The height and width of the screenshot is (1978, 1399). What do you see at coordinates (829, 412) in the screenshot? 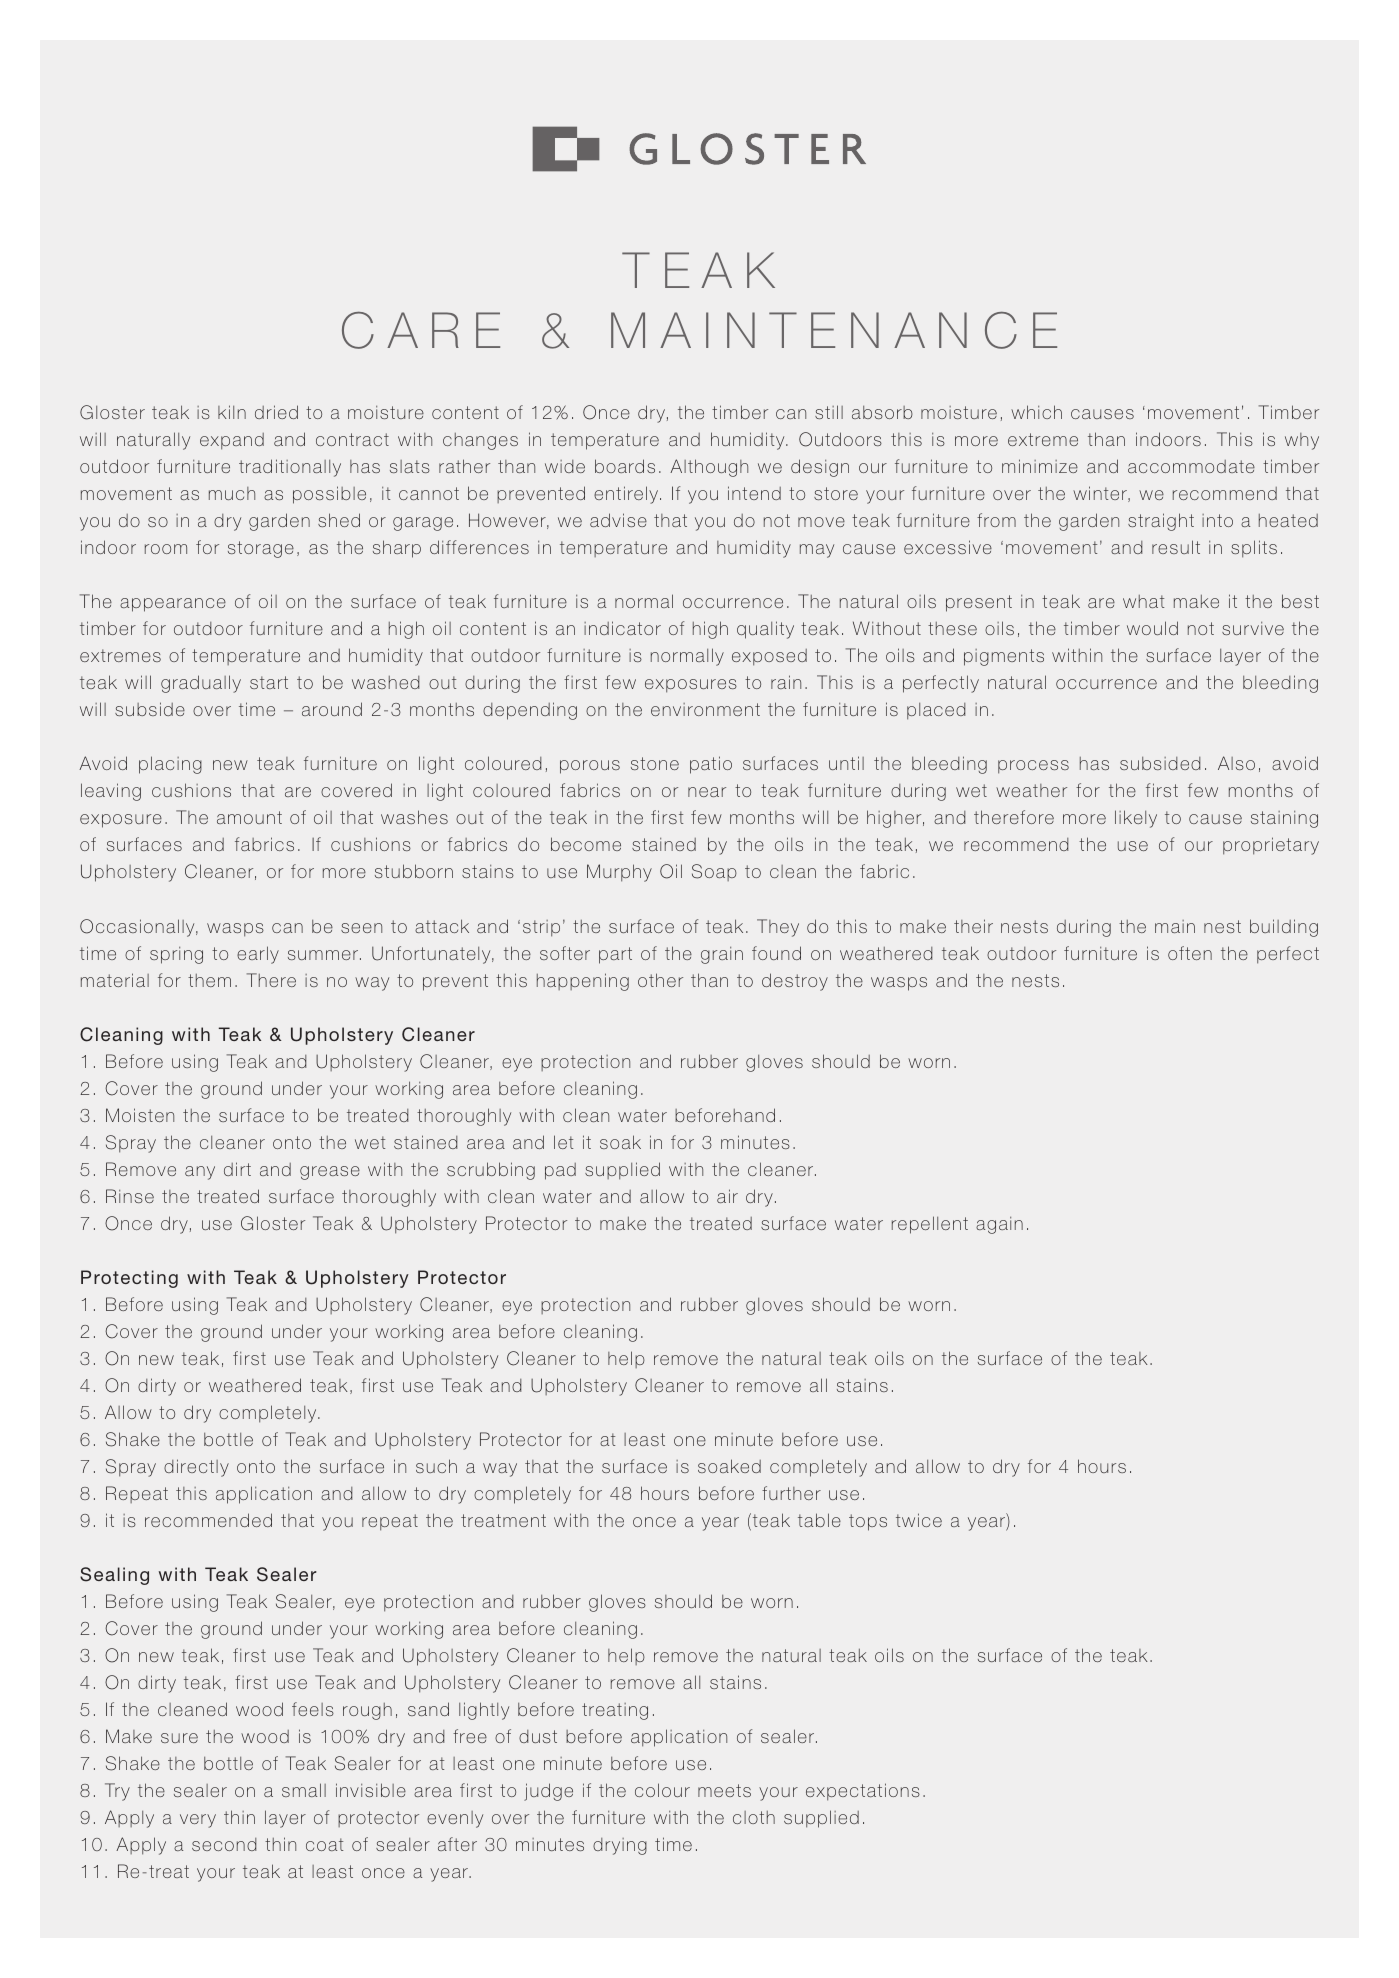
I see `still` at bounding box center [829, 412].
